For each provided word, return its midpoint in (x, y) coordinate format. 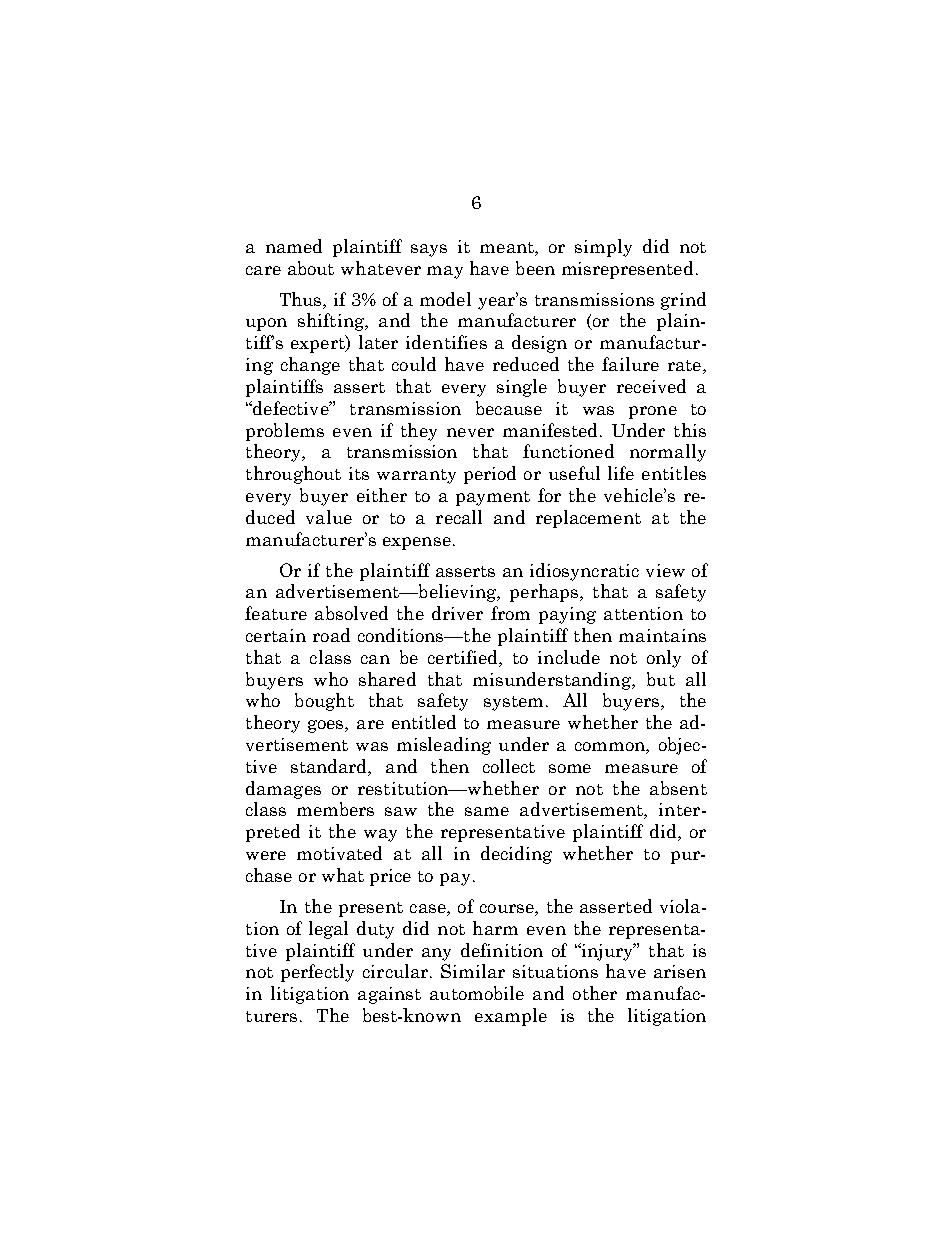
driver (457, 613)
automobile (477, 993)
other (595, 993)
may (445, 272)
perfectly (317, 973)
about (311, 268)
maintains (662, 635)
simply (603, 248)
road (331, 635)
